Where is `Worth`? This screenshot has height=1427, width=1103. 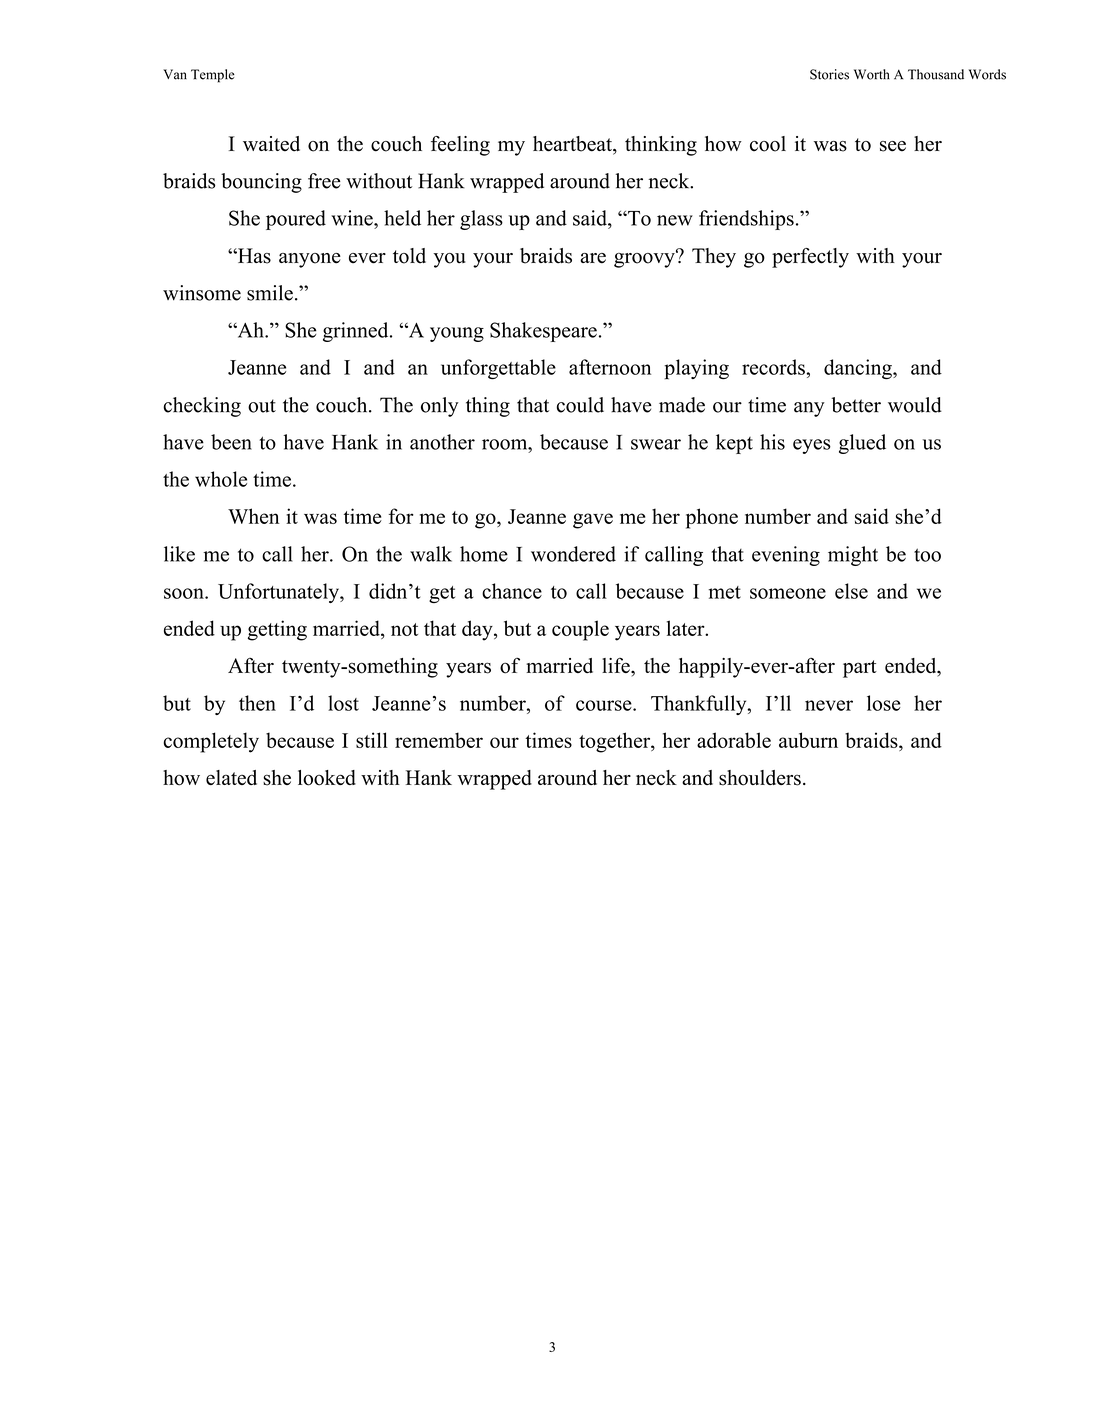 Worth is located at coordinates (872, 74).
